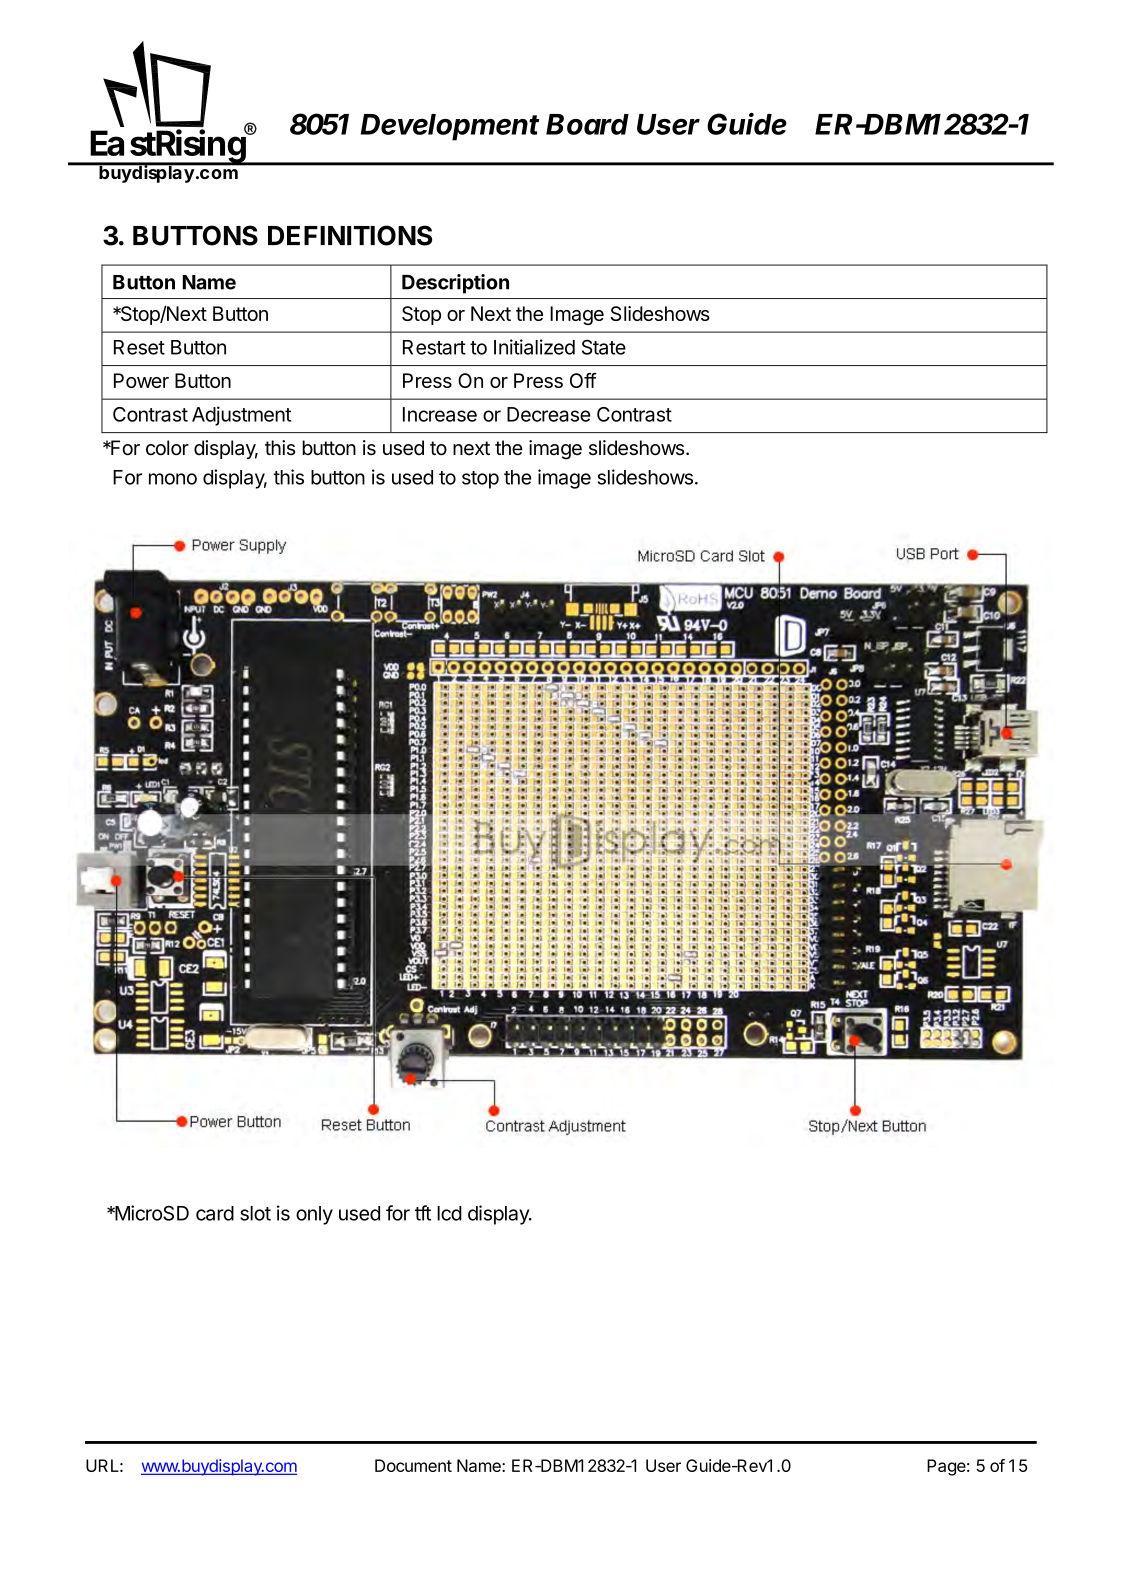 The width and height of the screenshot is (1124, 1589). Describe the element at coordinates (449, 1213) in the screenshot. I see `lcd` at that location.
